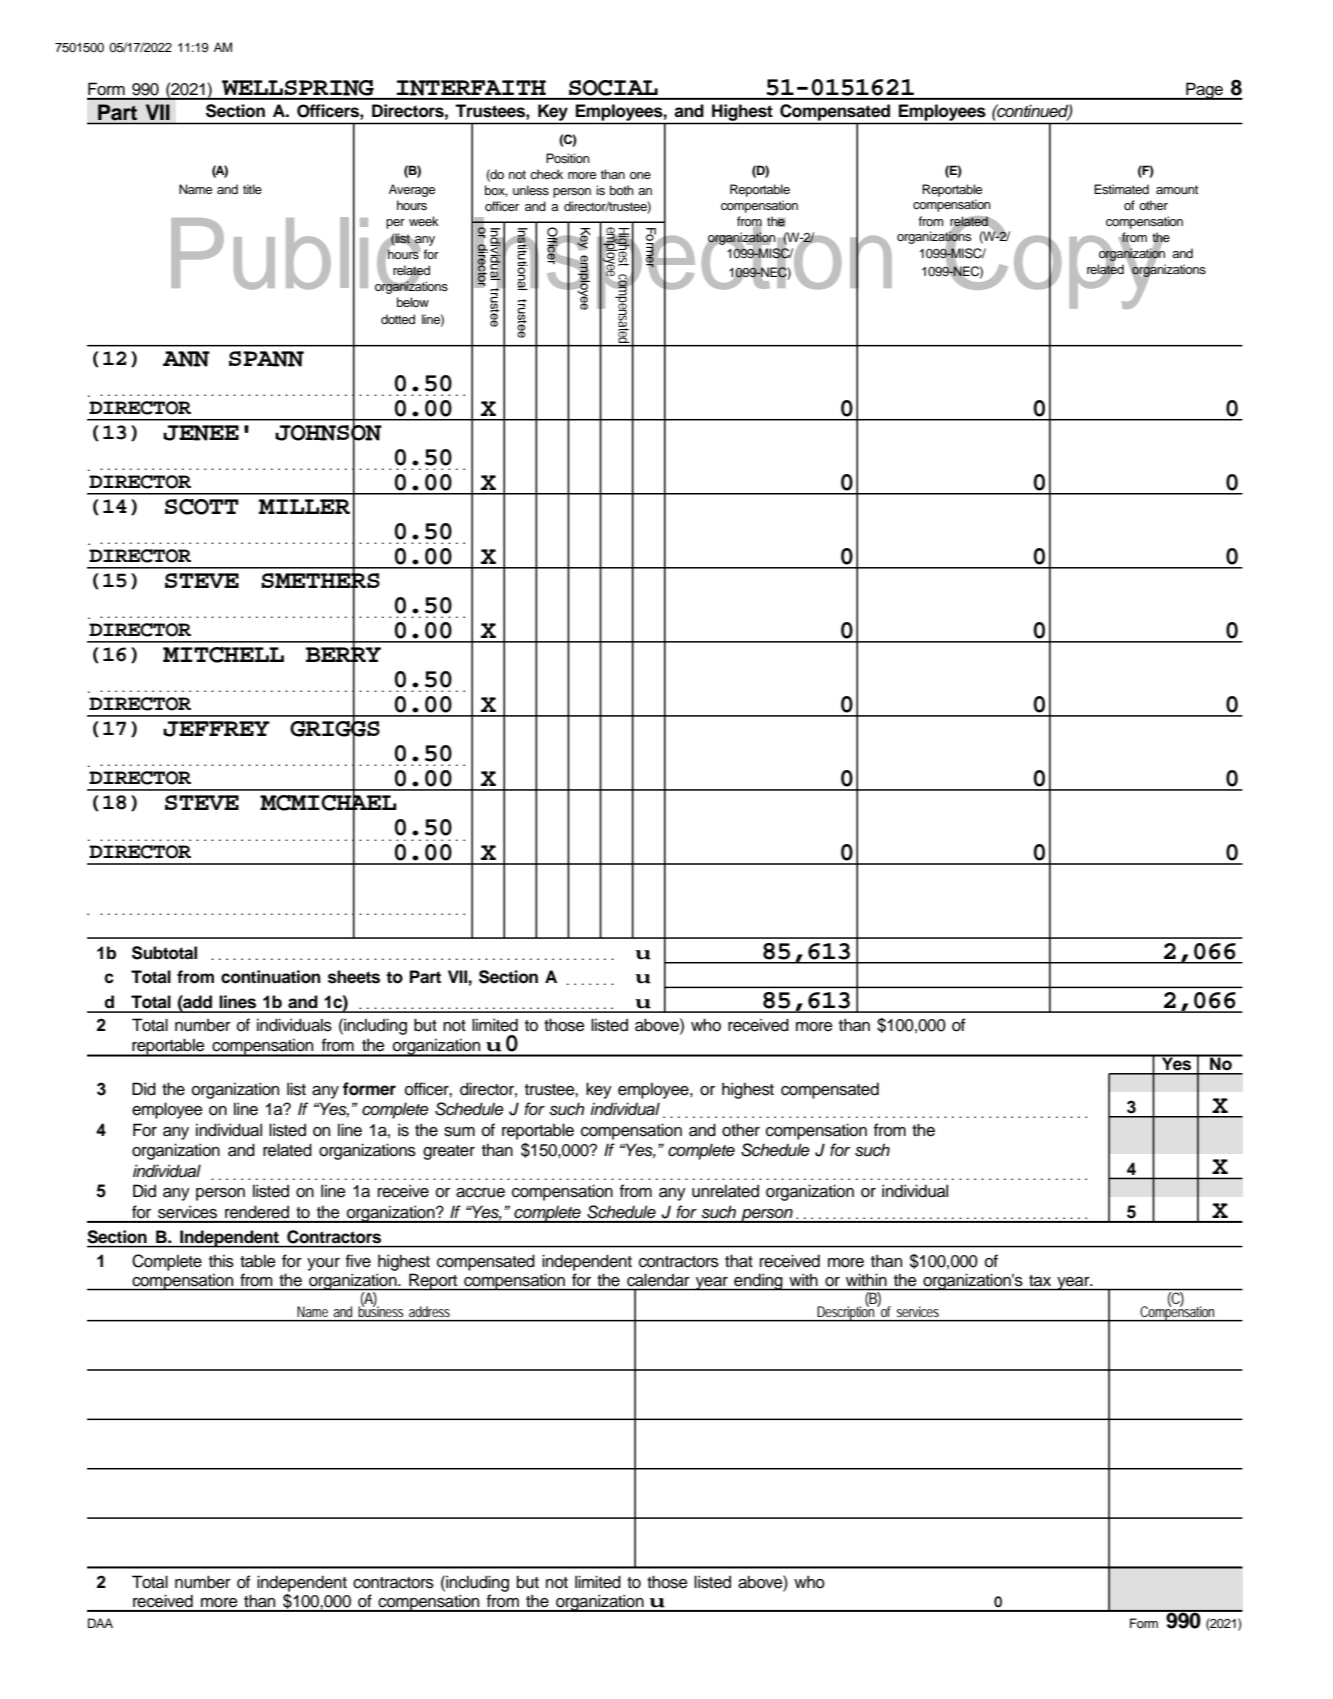 The image size is (1333, 1699). I want to click on that, so click(739, 1261).
